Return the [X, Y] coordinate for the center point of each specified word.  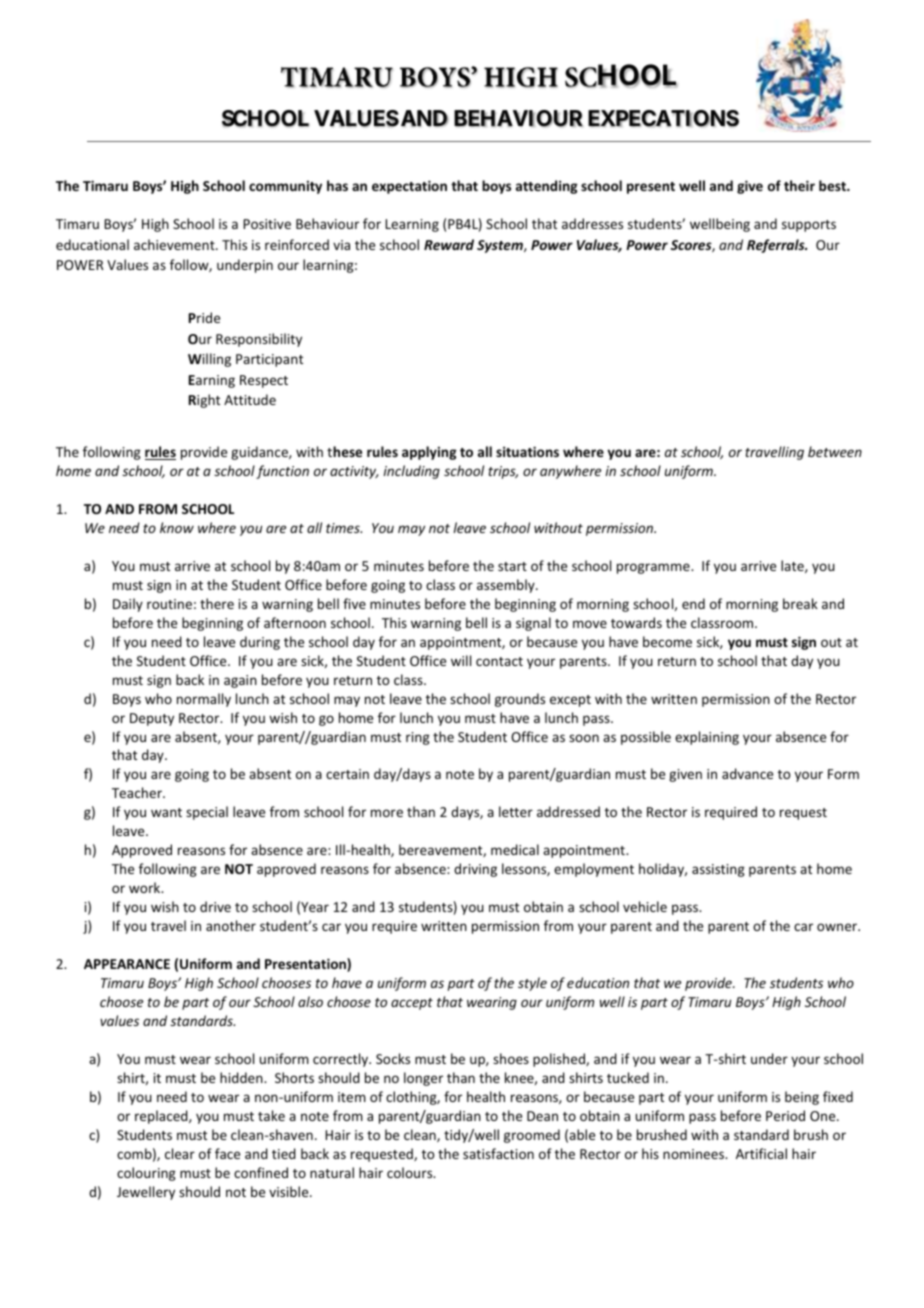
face [227, 1153]
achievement [175, 244]
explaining [707, 738]
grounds [520, 700]
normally [204, 700]
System [501, 246]
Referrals [777, 246]
